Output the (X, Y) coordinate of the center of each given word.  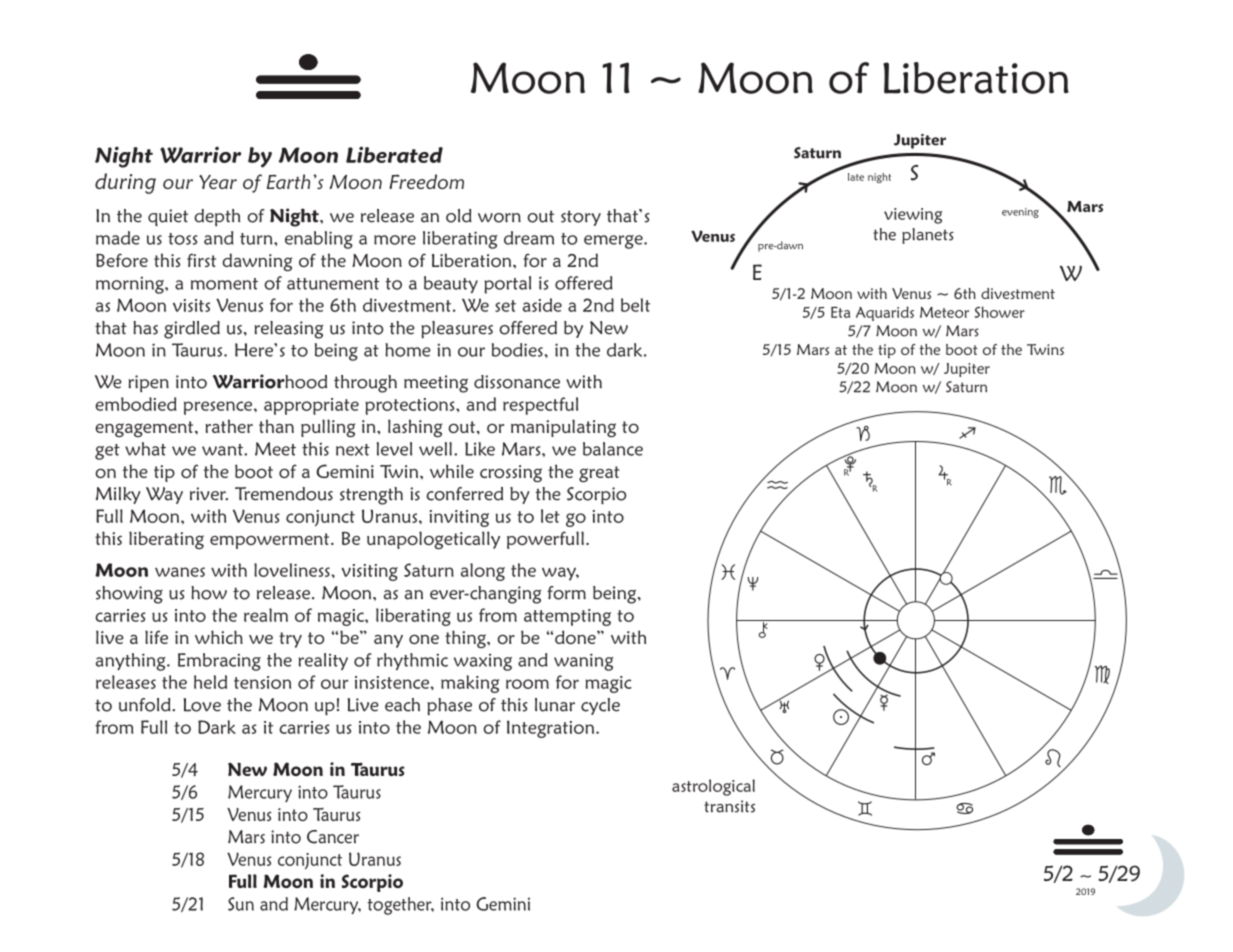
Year (218, 182)
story (581, 218)
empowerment (271, 541)
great (599, 474)
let (550, 516)
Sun (241, 904)
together (400, 906)
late (856, 177)
